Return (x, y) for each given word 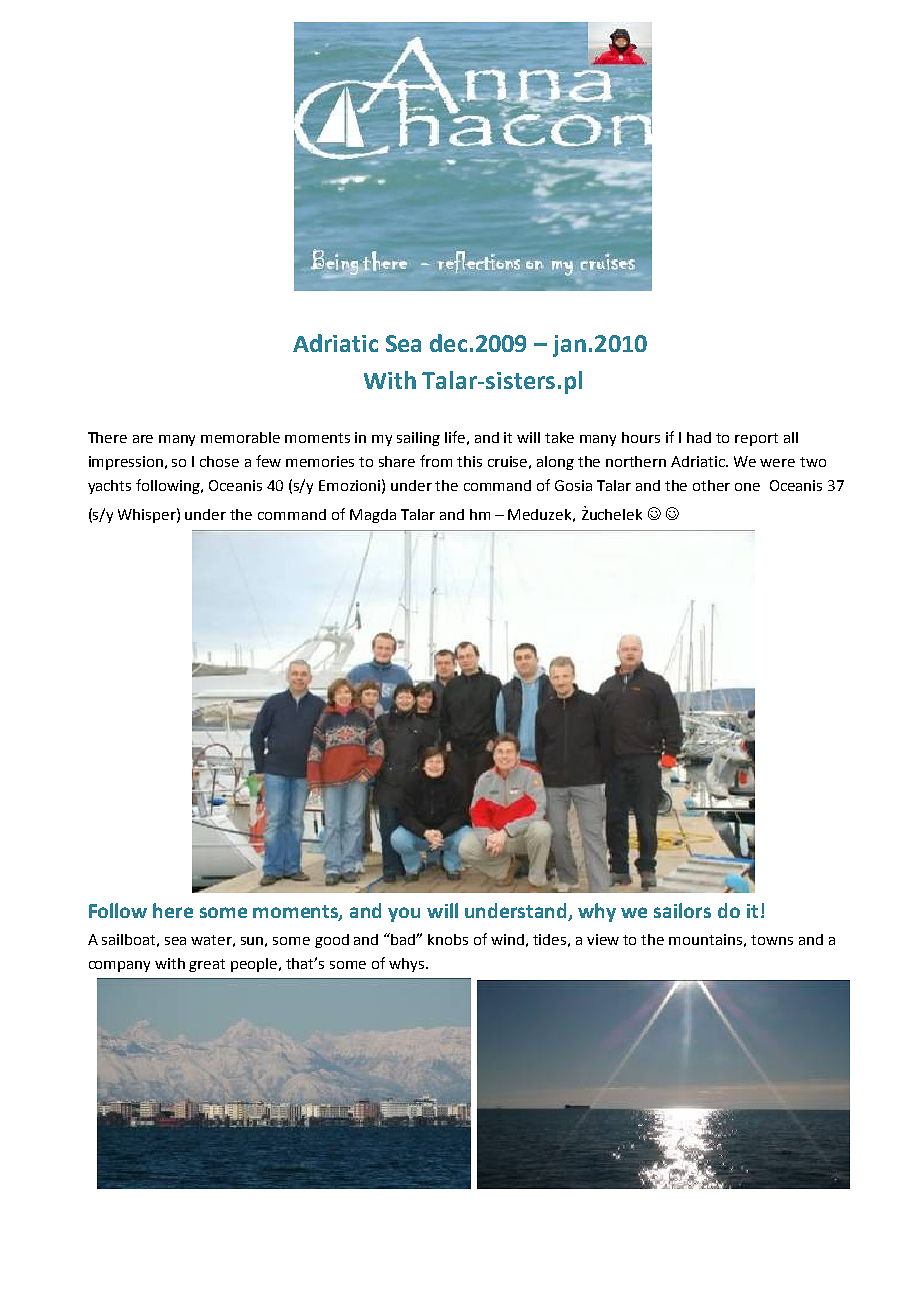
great (207, 965)
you (404, 914)
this (469, 461)
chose (219, 461)
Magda (373, 516)
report (756, 439)
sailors (682, 910)
